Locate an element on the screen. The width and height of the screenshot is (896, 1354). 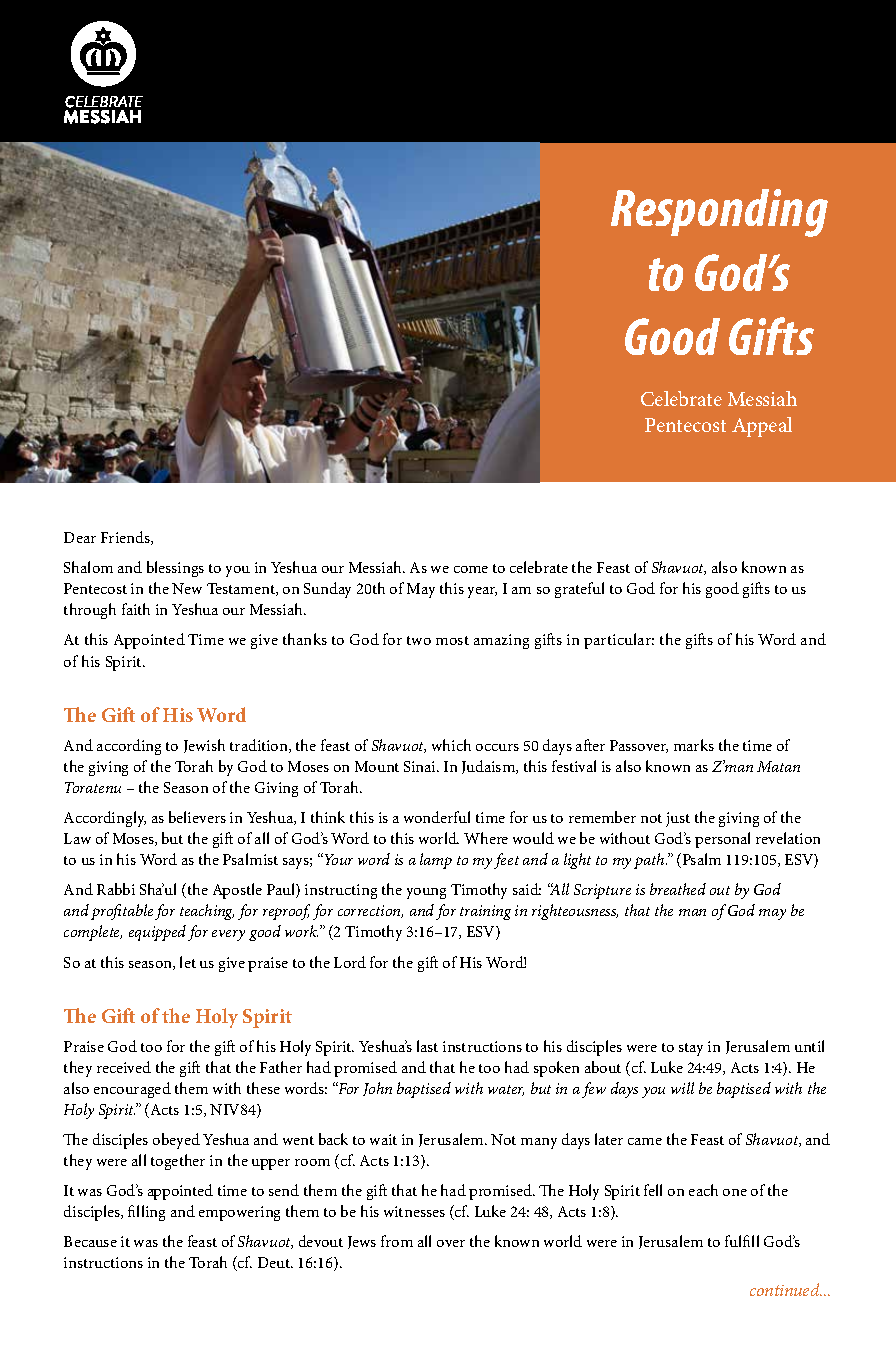
Responding is located at coordinates (719, 213).
